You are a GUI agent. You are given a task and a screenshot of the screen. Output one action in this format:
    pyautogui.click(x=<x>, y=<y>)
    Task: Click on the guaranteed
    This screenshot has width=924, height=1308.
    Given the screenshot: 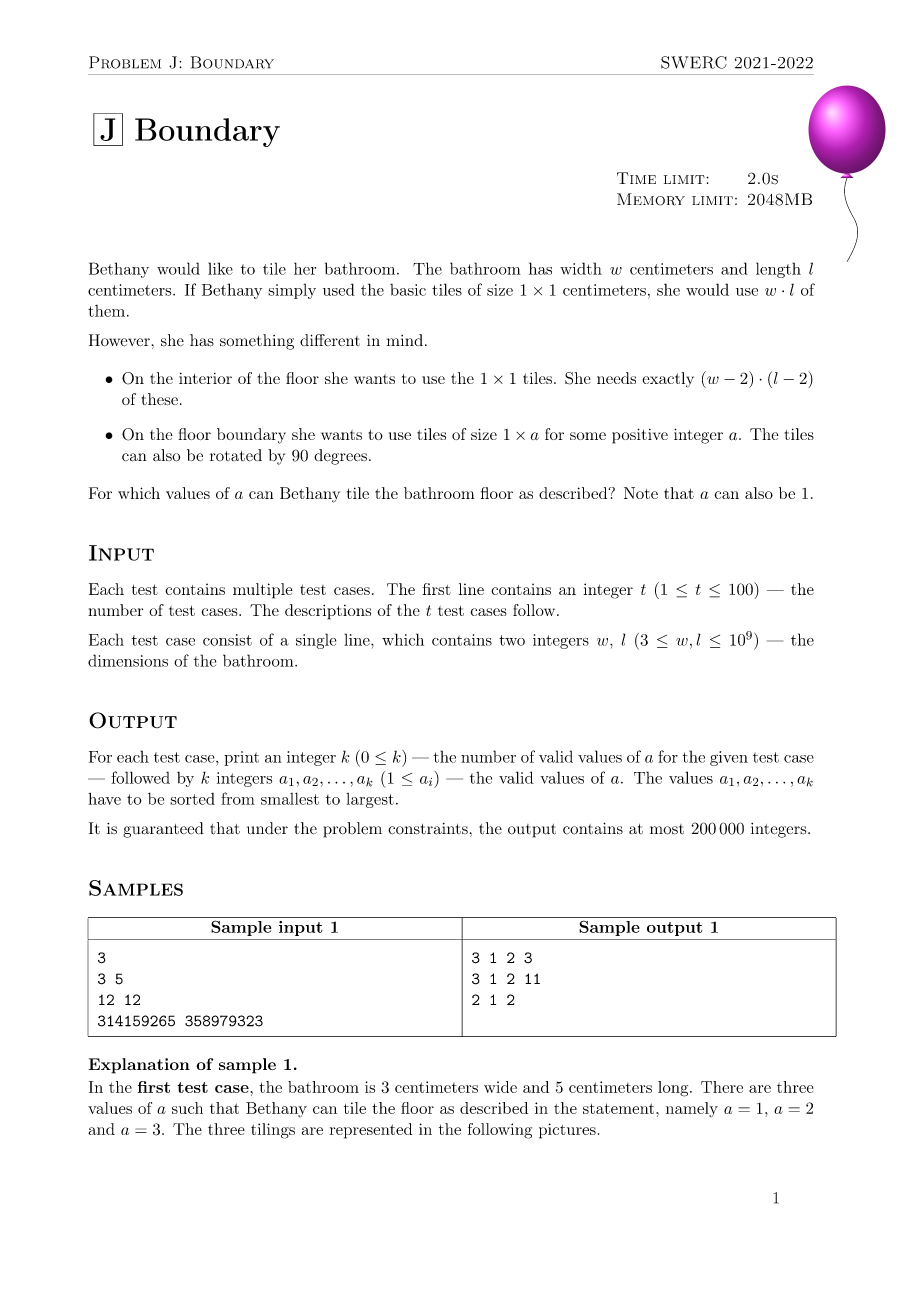 What is the action you would take?
    pyautogui.click(x=163, y=830)
